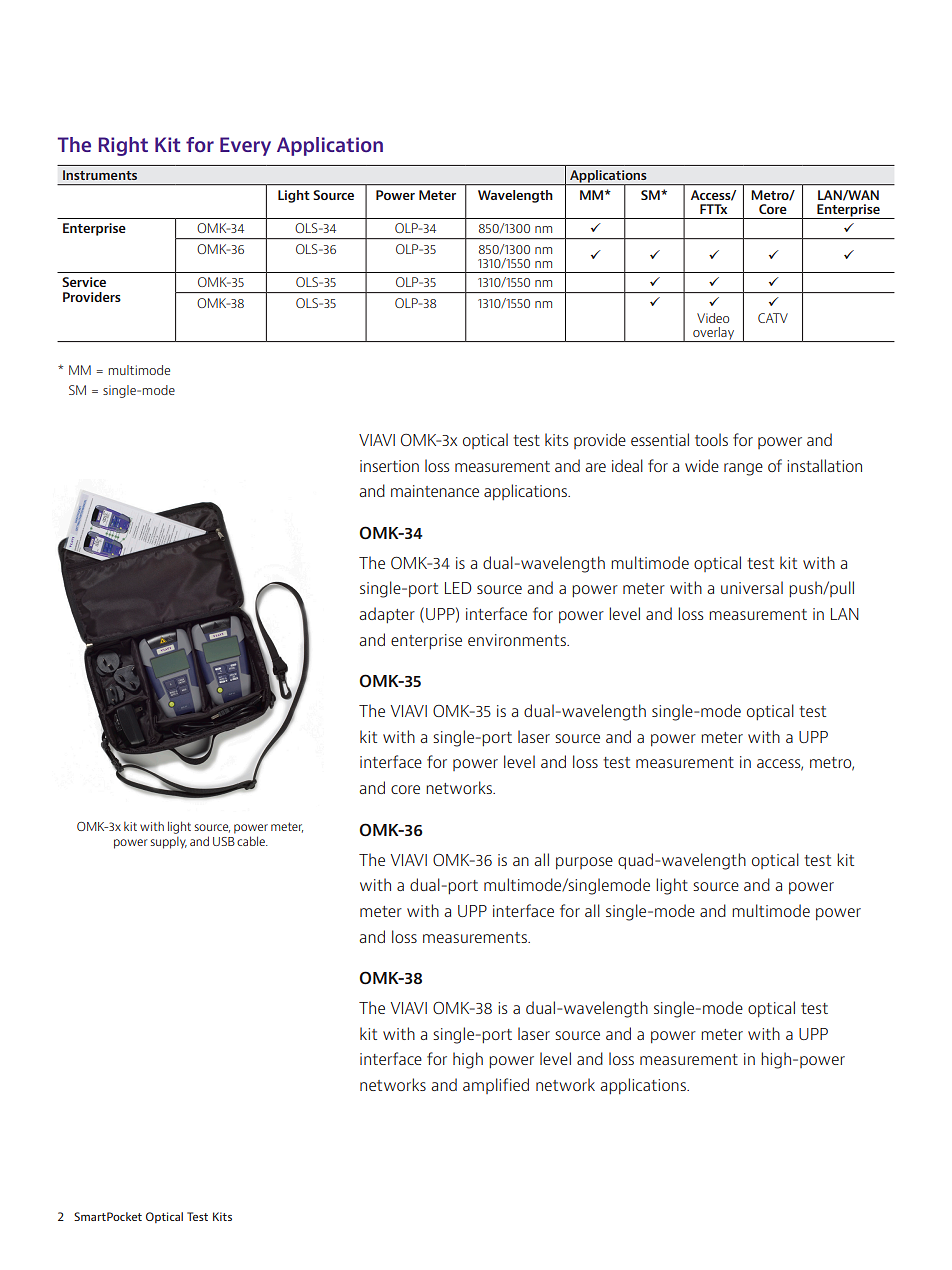 This screenshot has width=952, height=1270. I want to click on Every, so click(245, 146).
